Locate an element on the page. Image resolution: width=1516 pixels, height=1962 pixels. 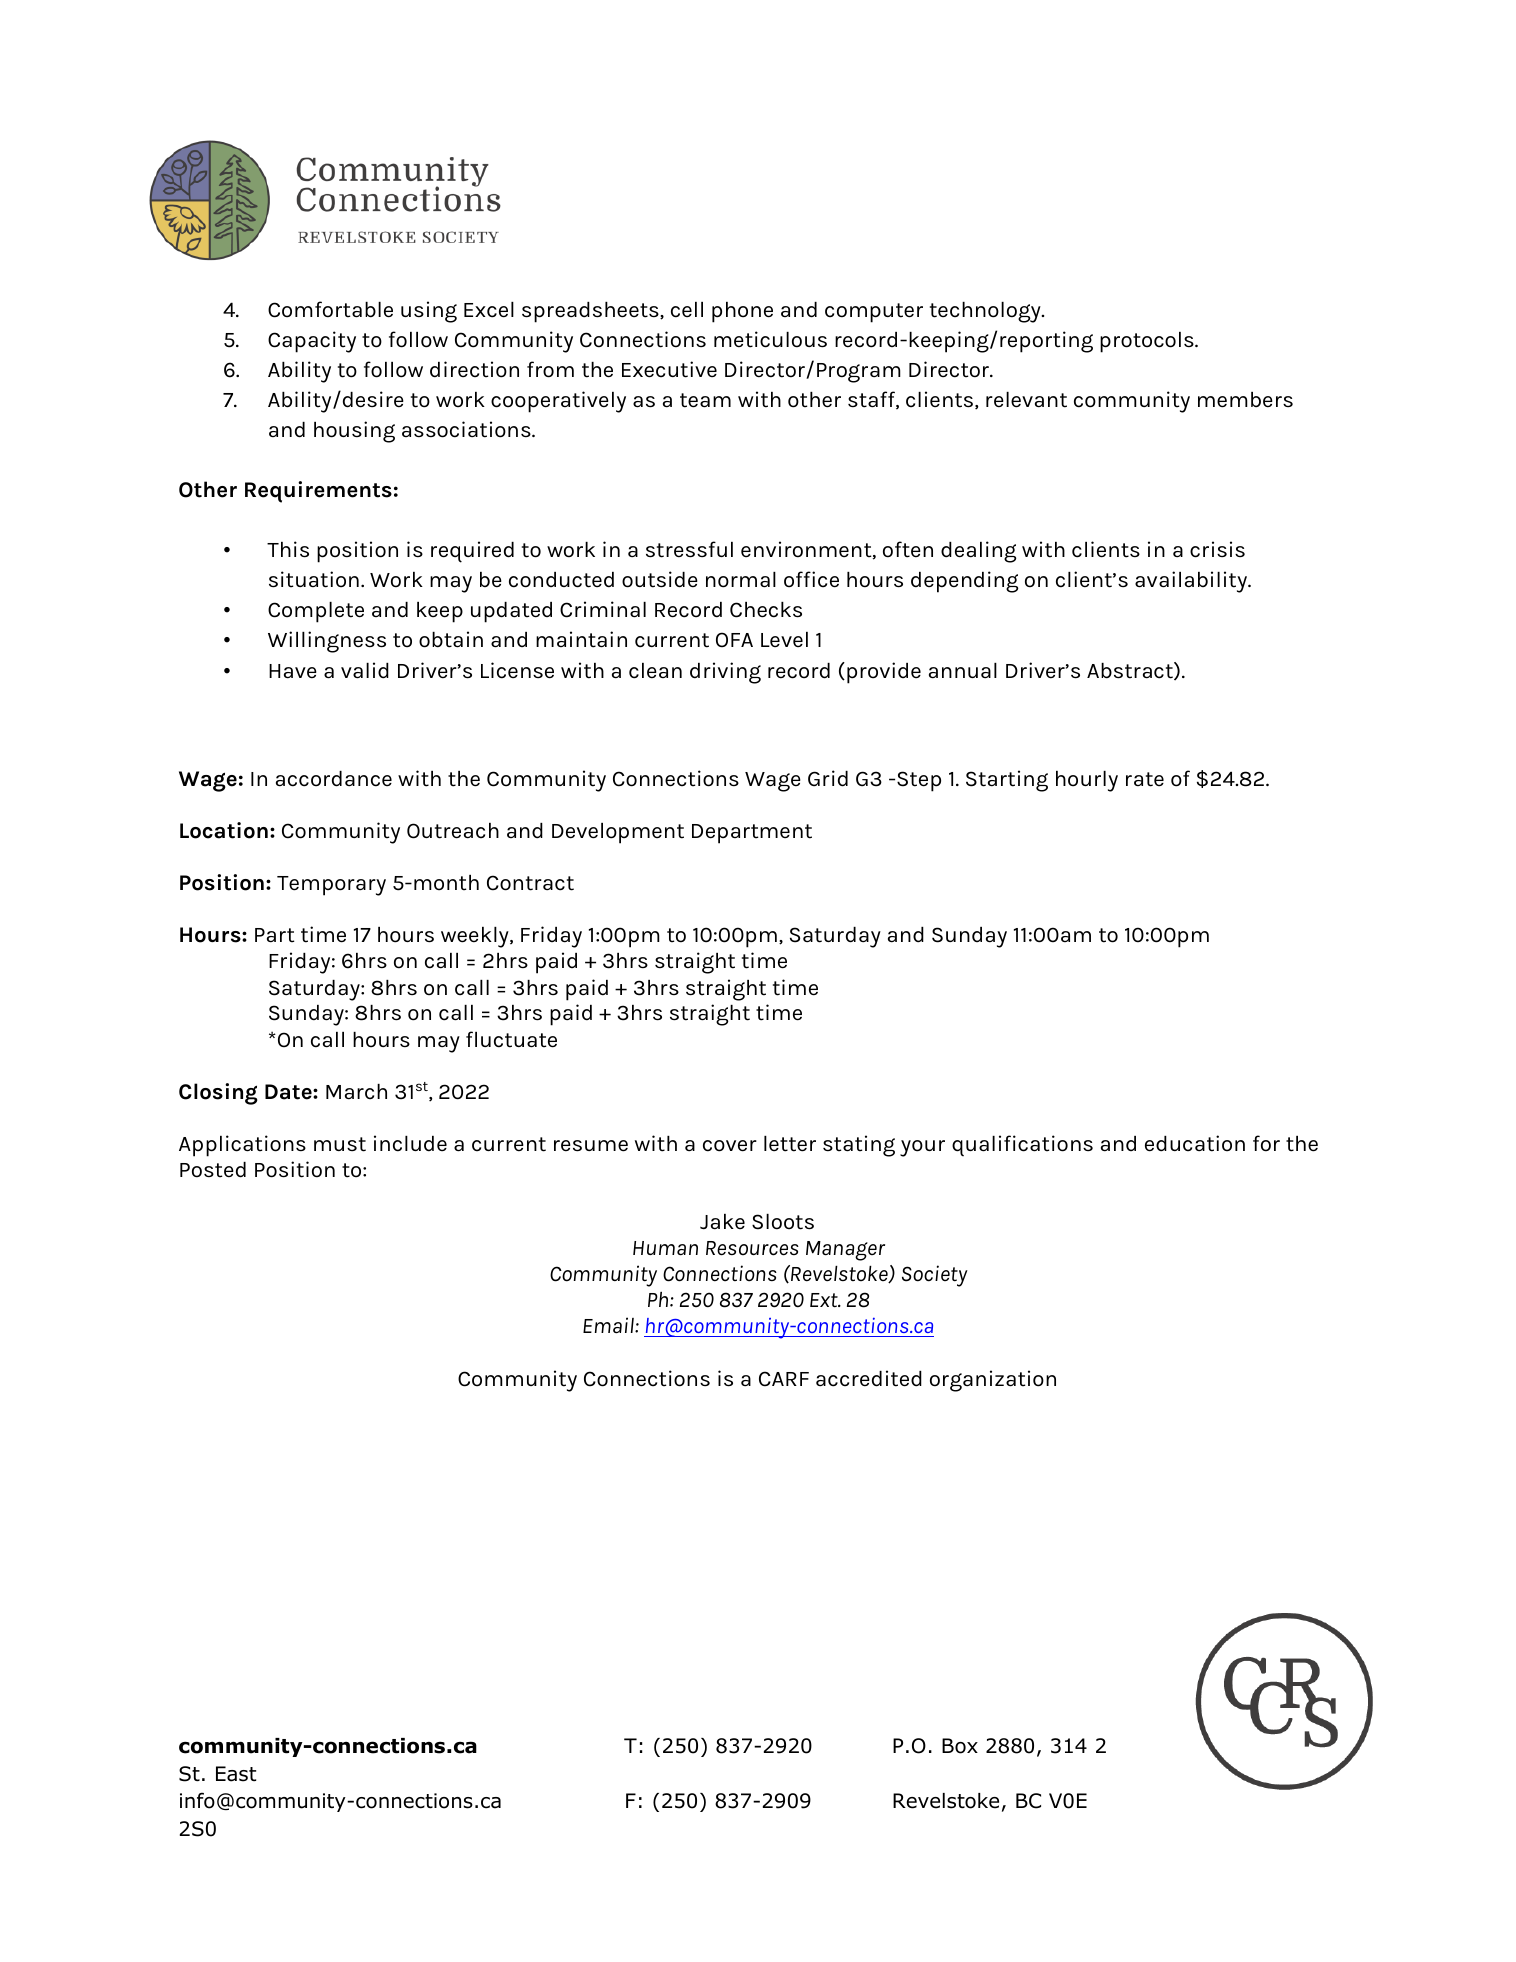
hourly is located at coordinates (1087, 781).
